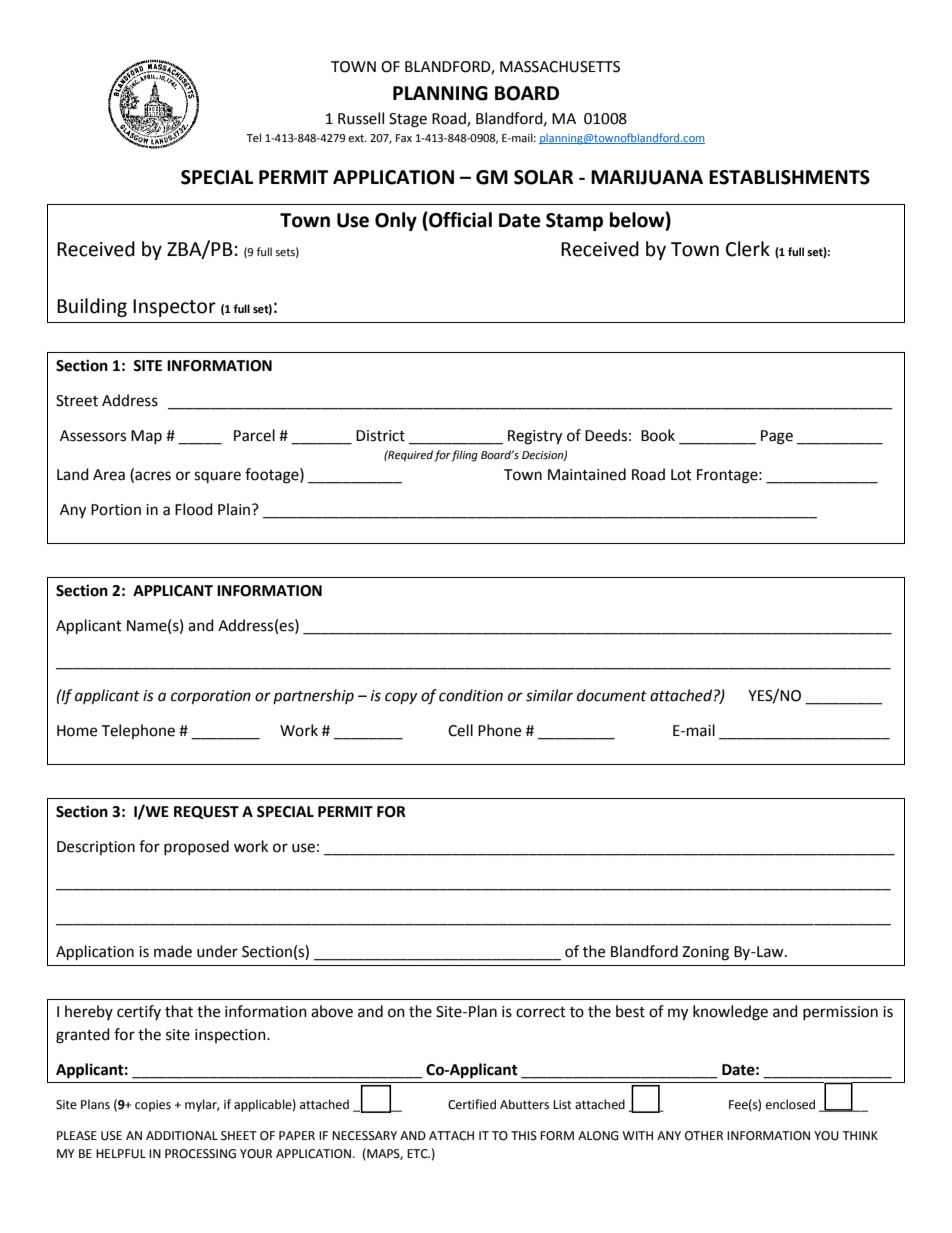 The height and width of the document is (1233, 952). Describe the element at coordinates (789, 177) in the document. I see `ESTABLISHMENTS` at that location.
